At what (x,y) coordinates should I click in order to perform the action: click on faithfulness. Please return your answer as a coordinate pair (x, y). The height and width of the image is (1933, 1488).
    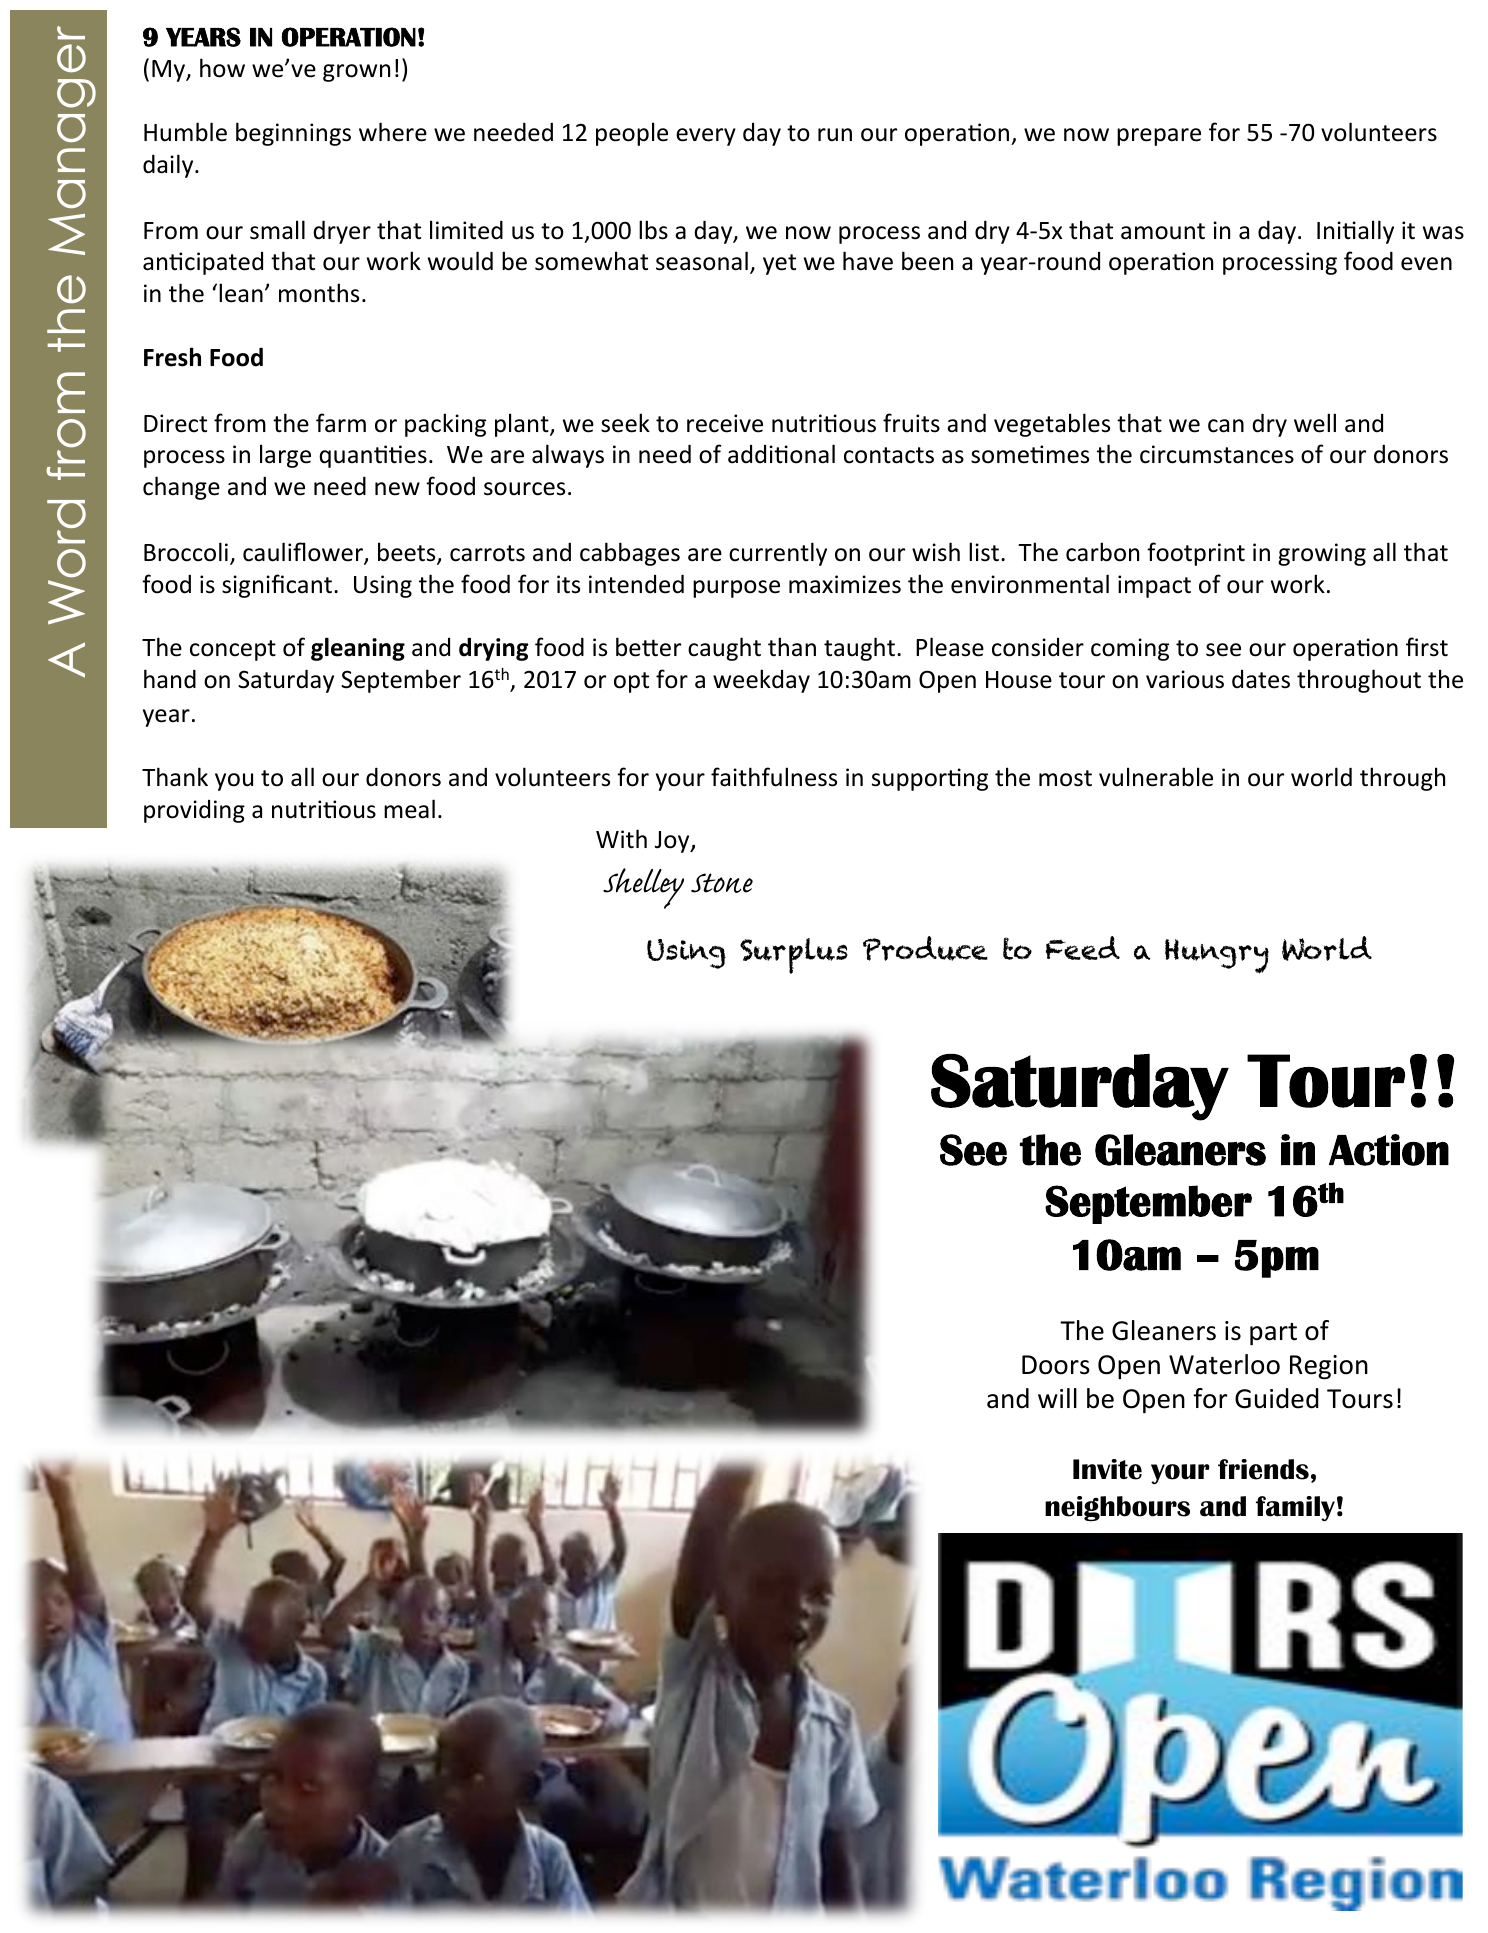
    Looking at the image, I should click on (774, 777).
